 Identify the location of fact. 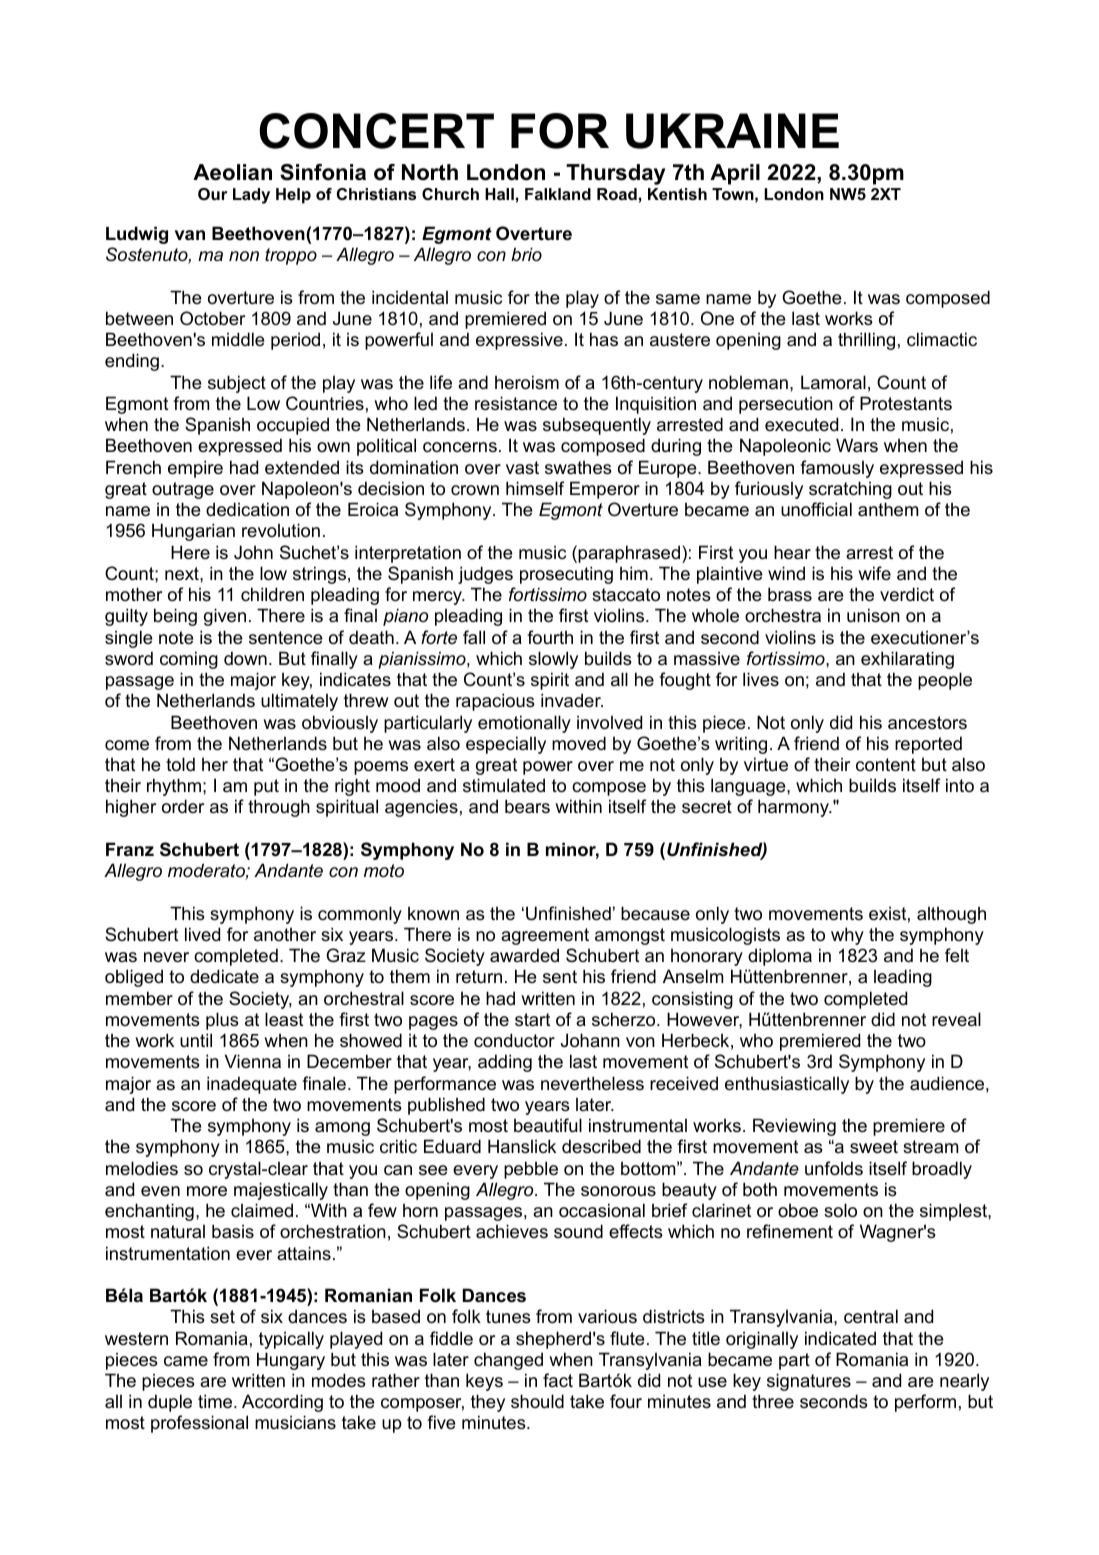
(558, 1380).
